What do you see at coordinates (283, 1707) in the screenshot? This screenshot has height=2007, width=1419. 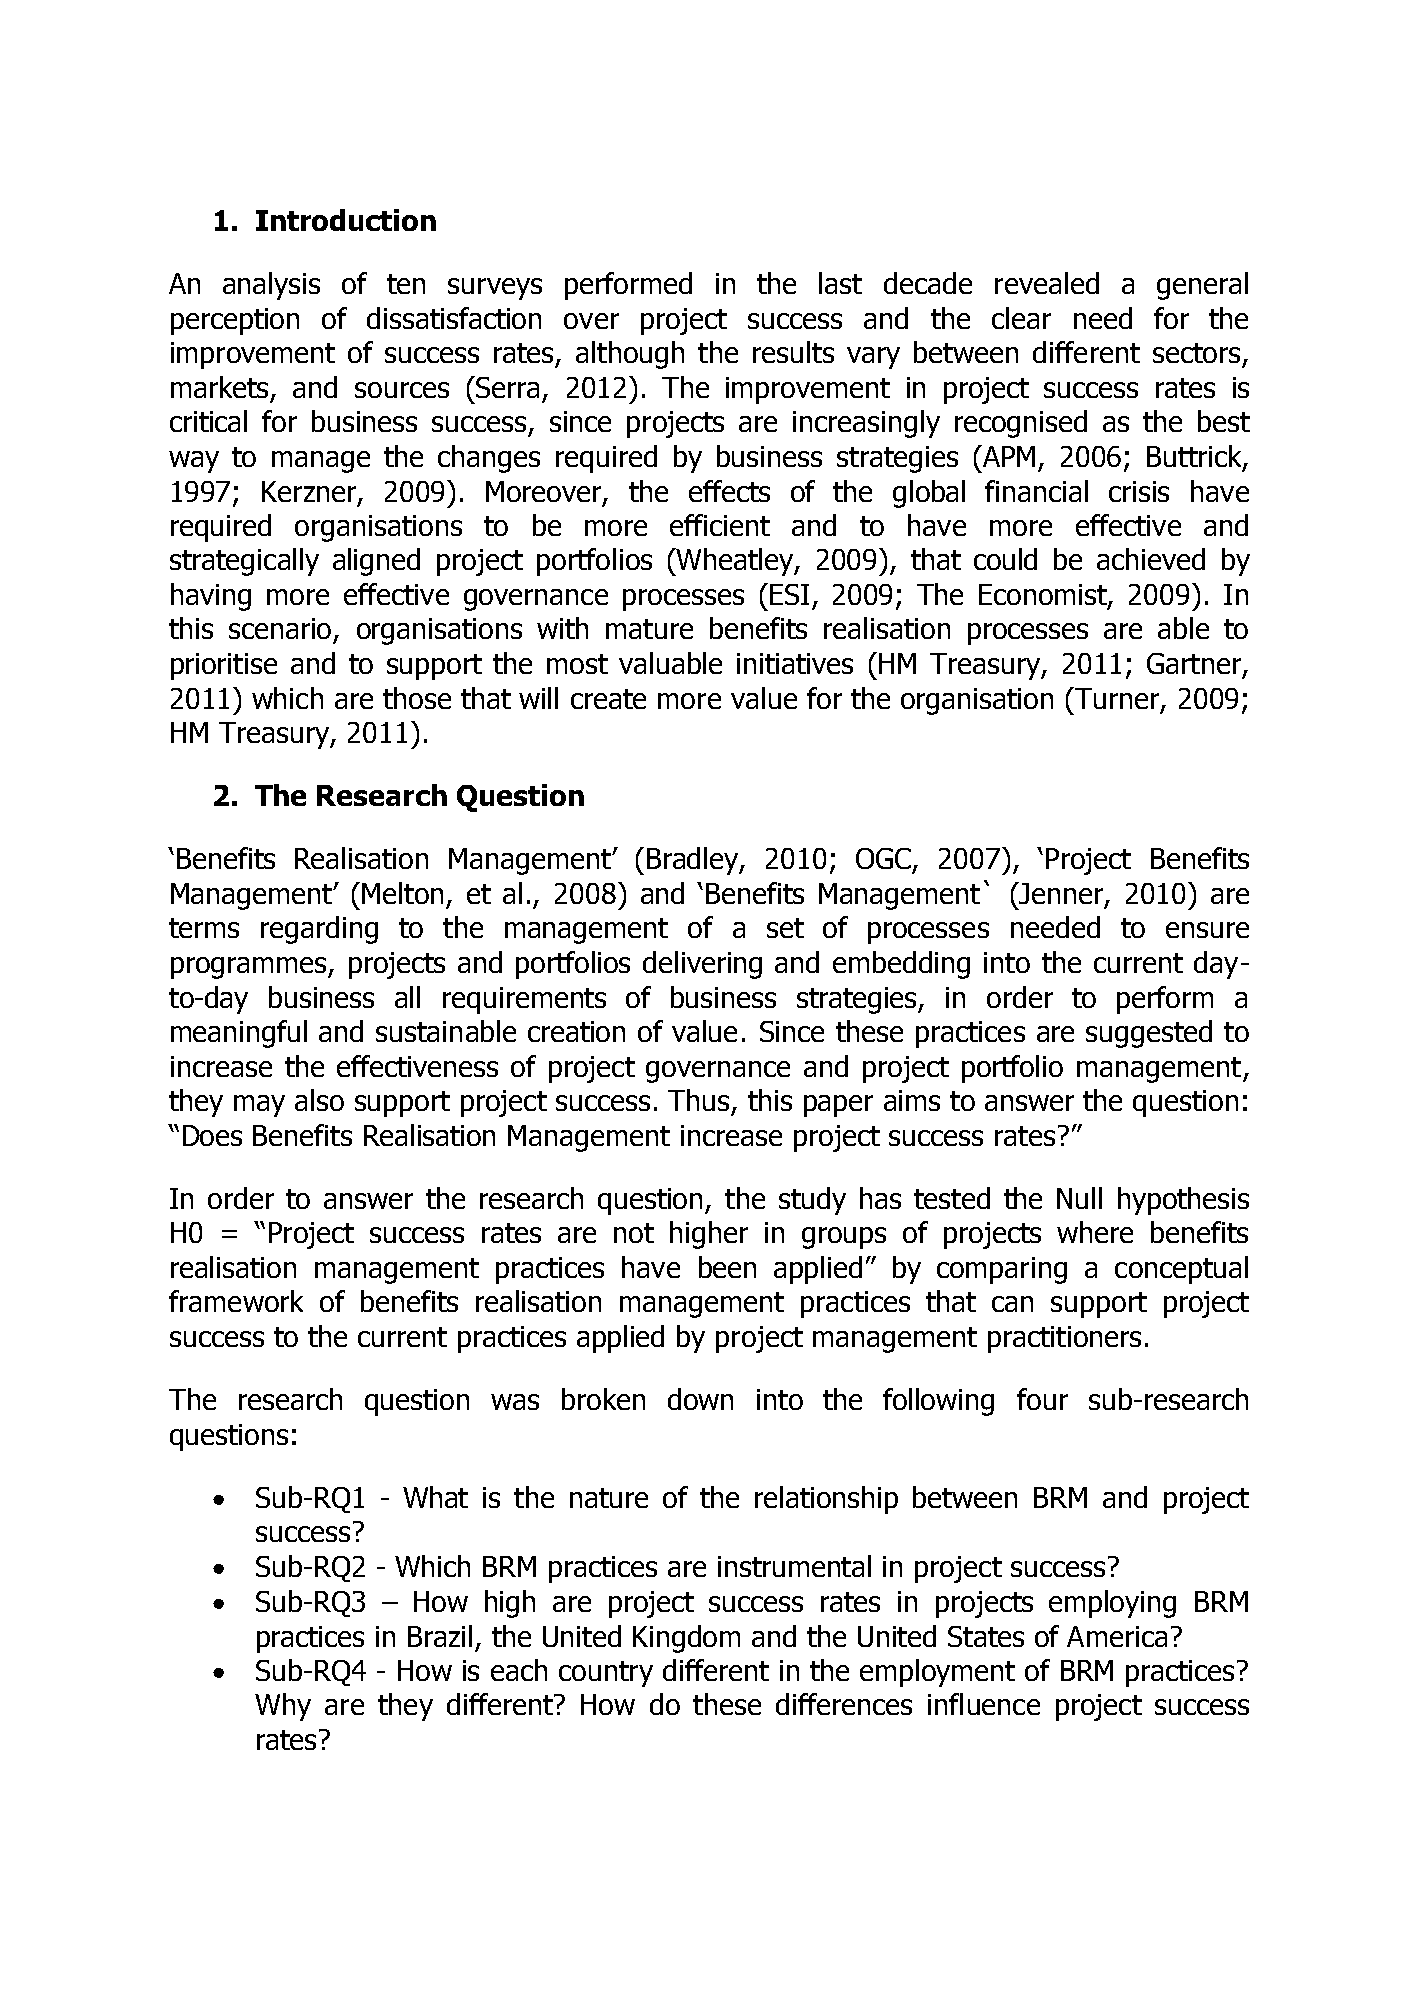 I see `Why` at bounding box center [283, 1707].
